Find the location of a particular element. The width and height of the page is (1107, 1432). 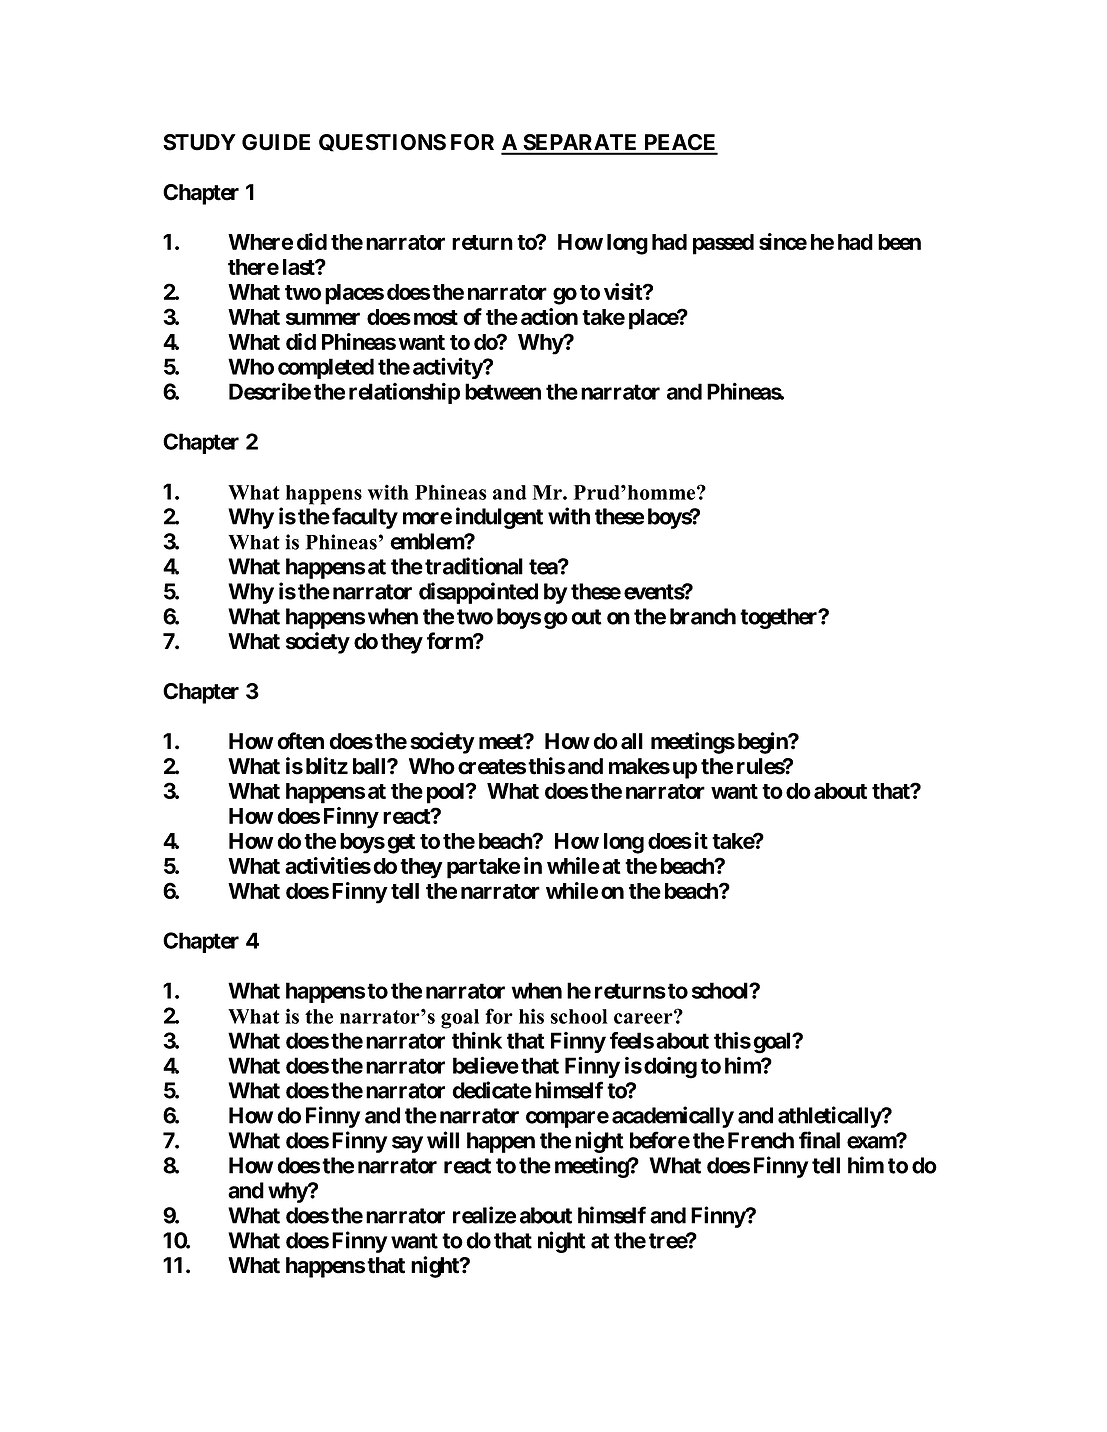

GUIDE is located at coordinates (276, 142).
